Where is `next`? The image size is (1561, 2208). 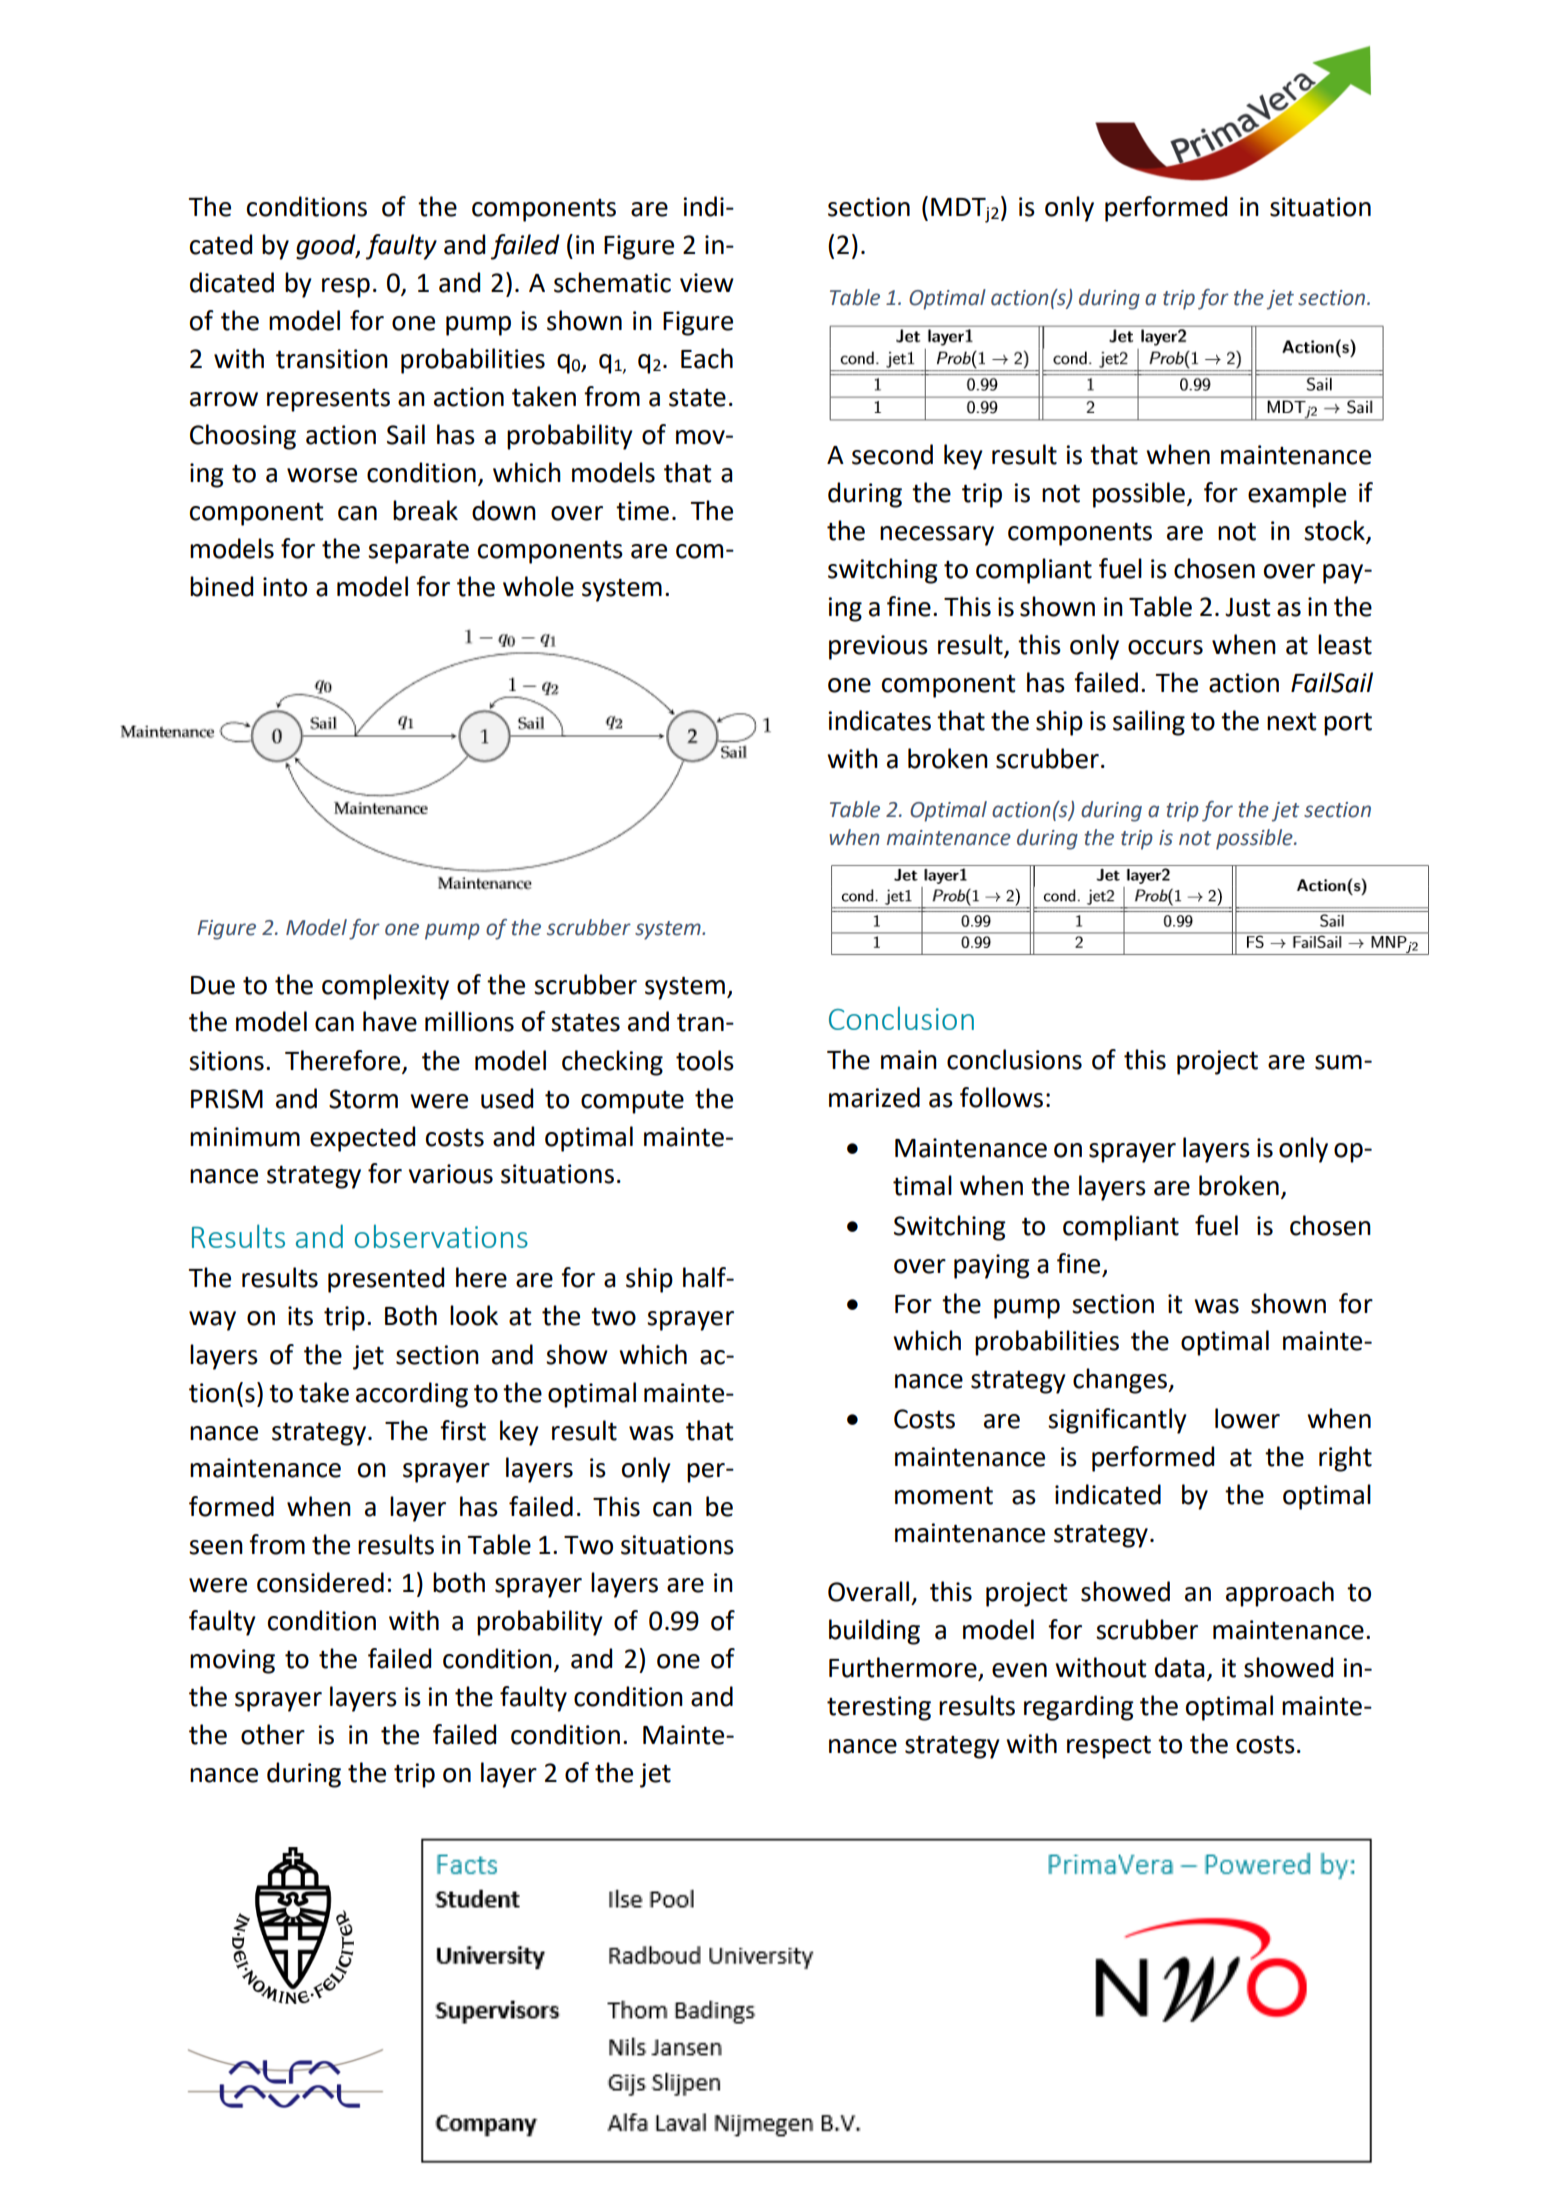 next is located at coordinates (1292, 722).
